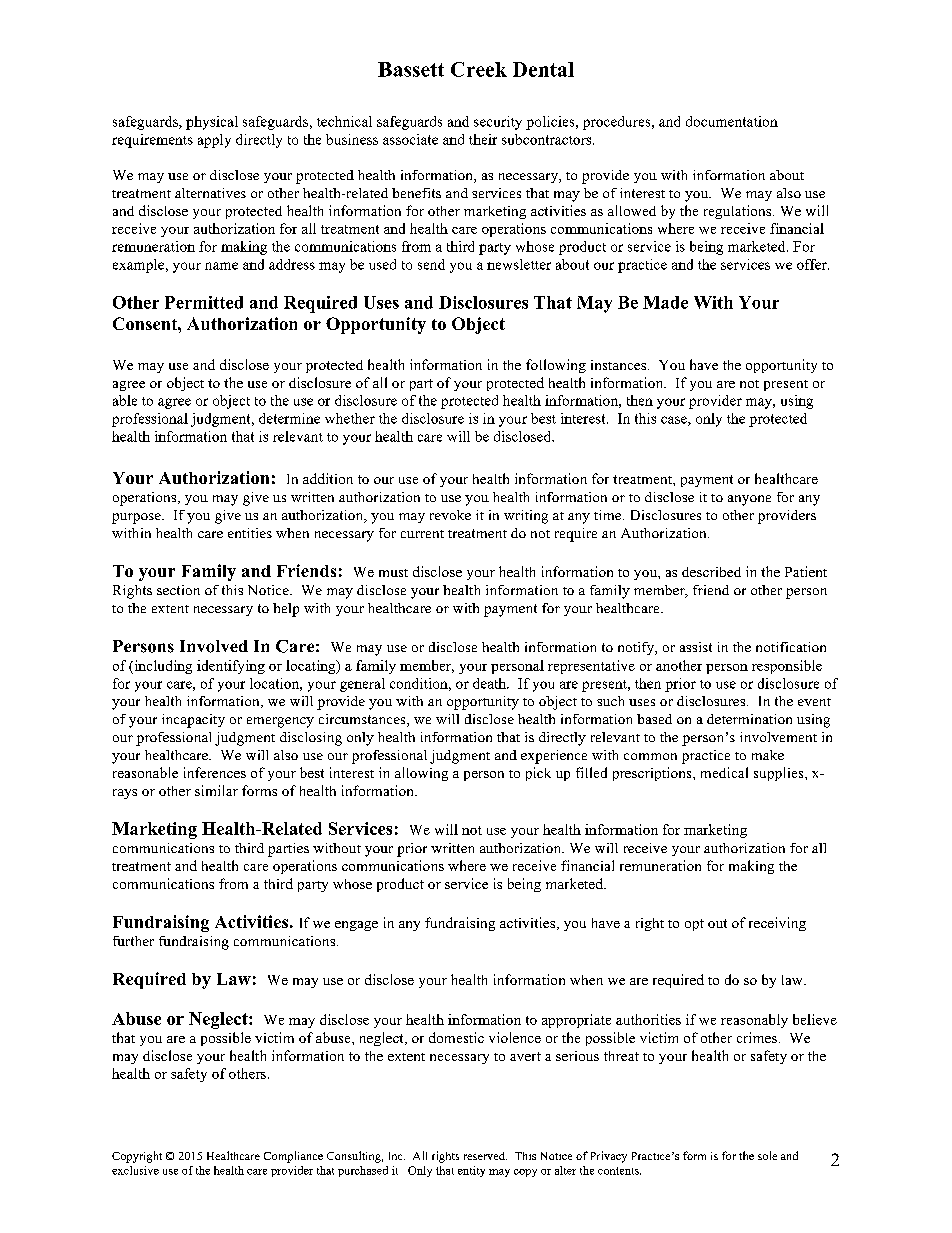 The image size is (952, 1233). I want to click on Permitted, so click(204, 302).
